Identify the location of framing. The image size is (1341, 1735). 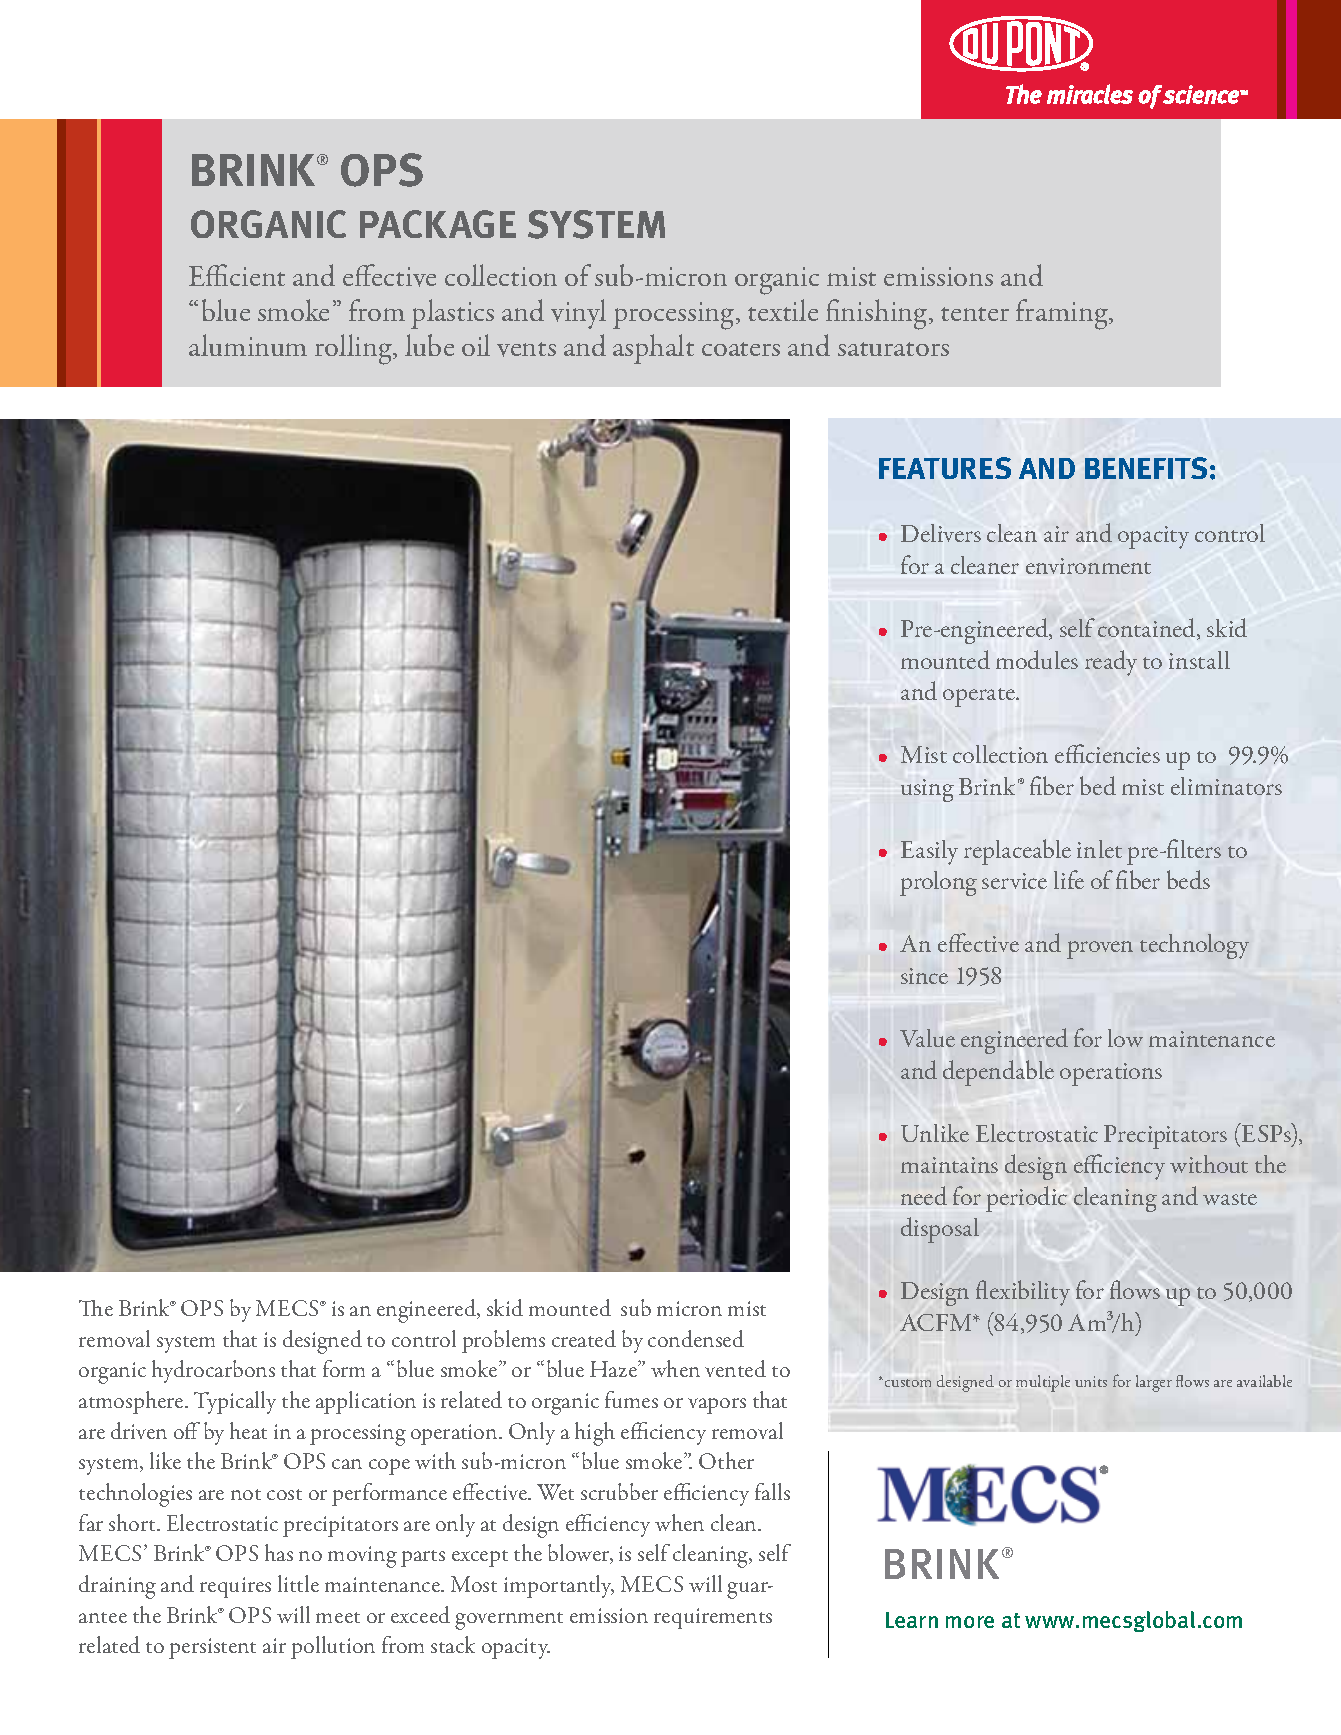
(1063, 314).
